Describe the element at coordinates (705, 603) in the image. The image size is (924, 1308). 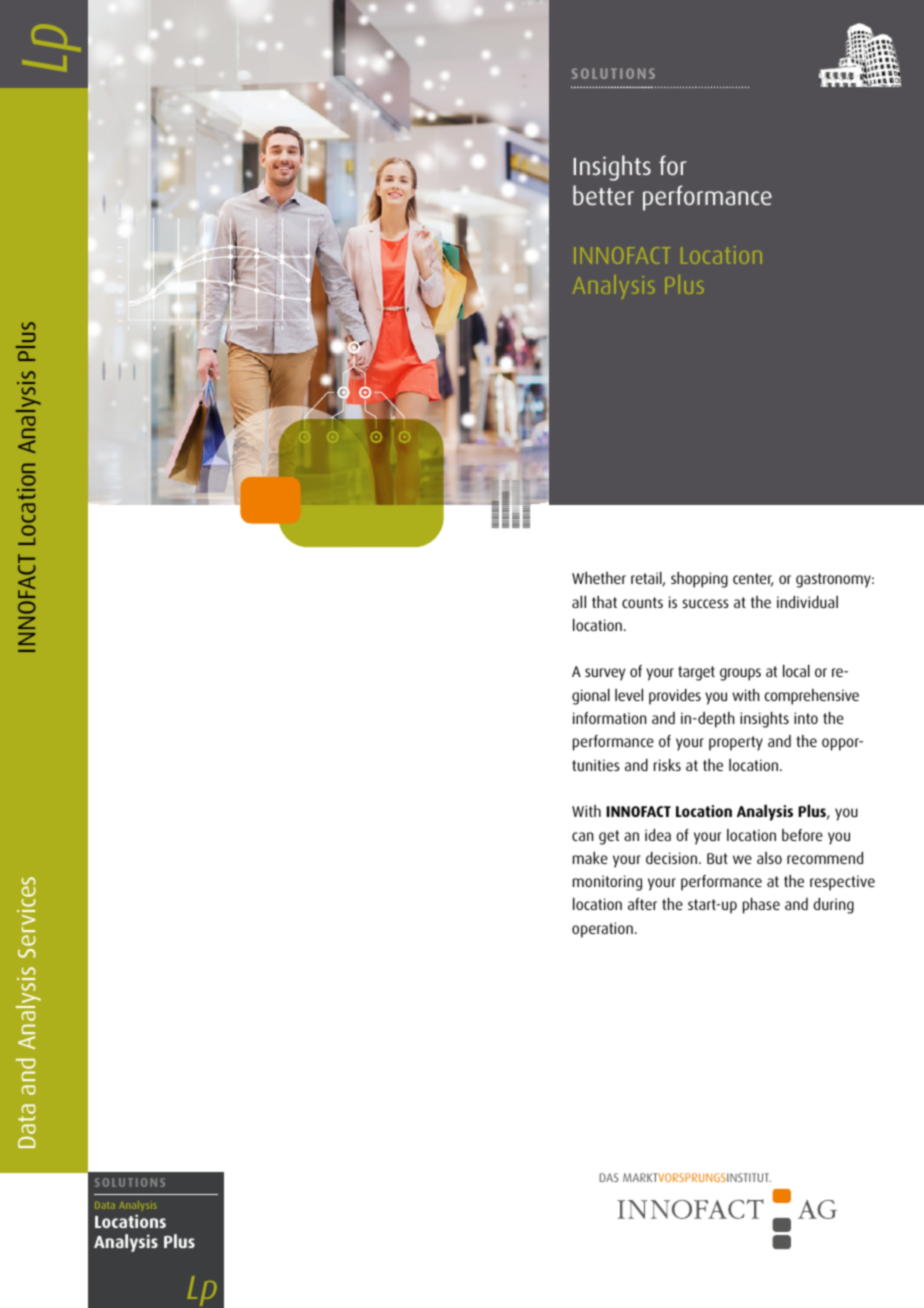
I see `success` at that location.
